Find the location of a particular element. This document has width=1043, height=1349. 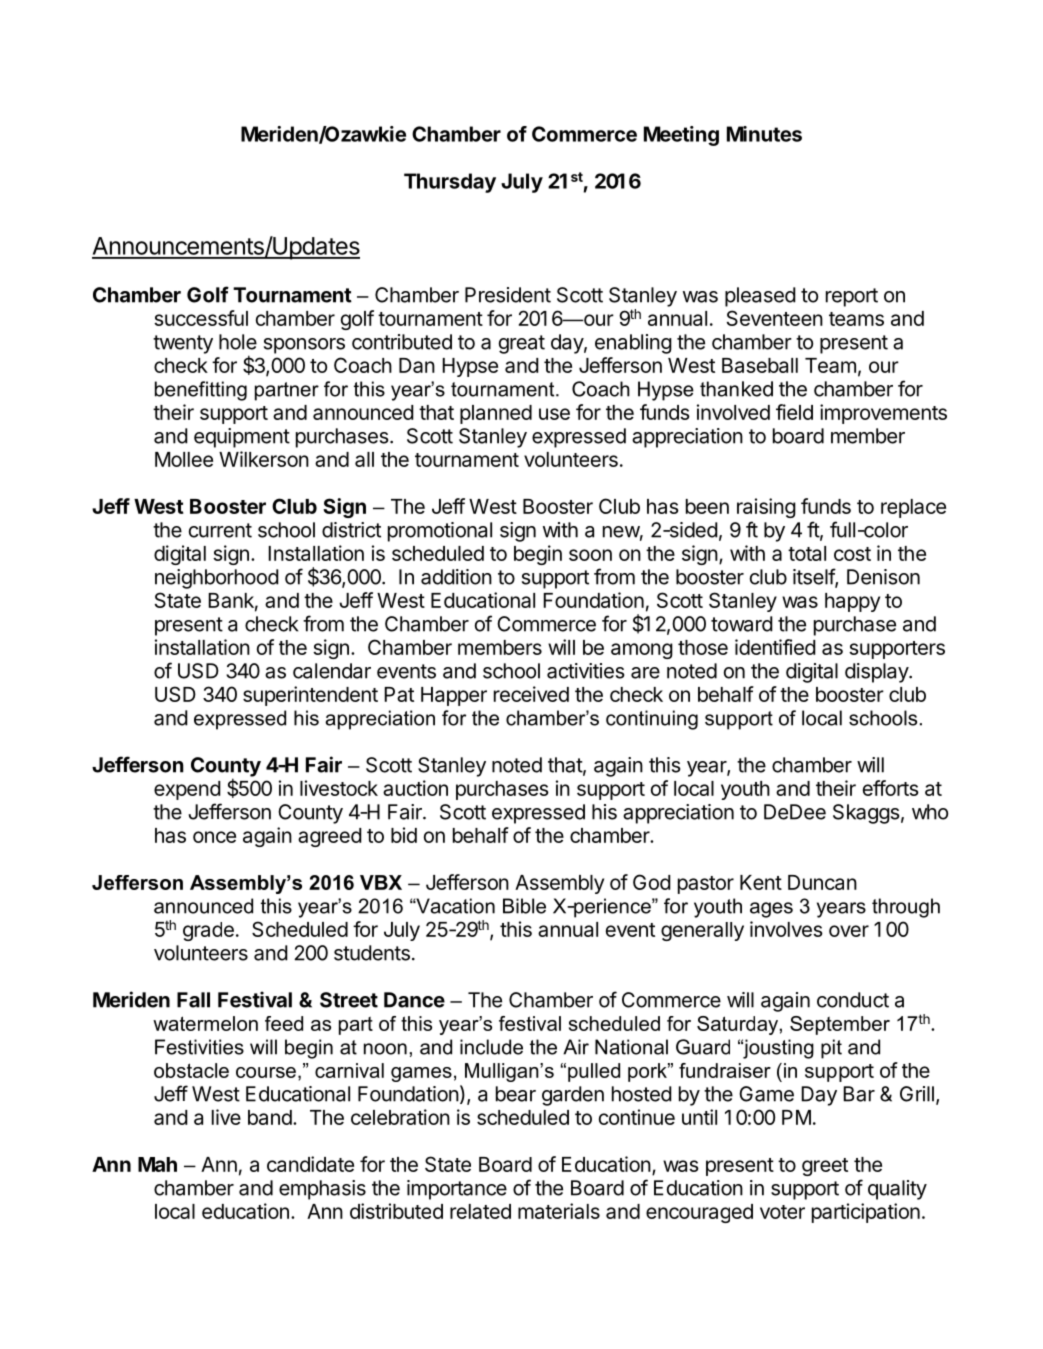

Meeting is located at coordinates (681, 136).
